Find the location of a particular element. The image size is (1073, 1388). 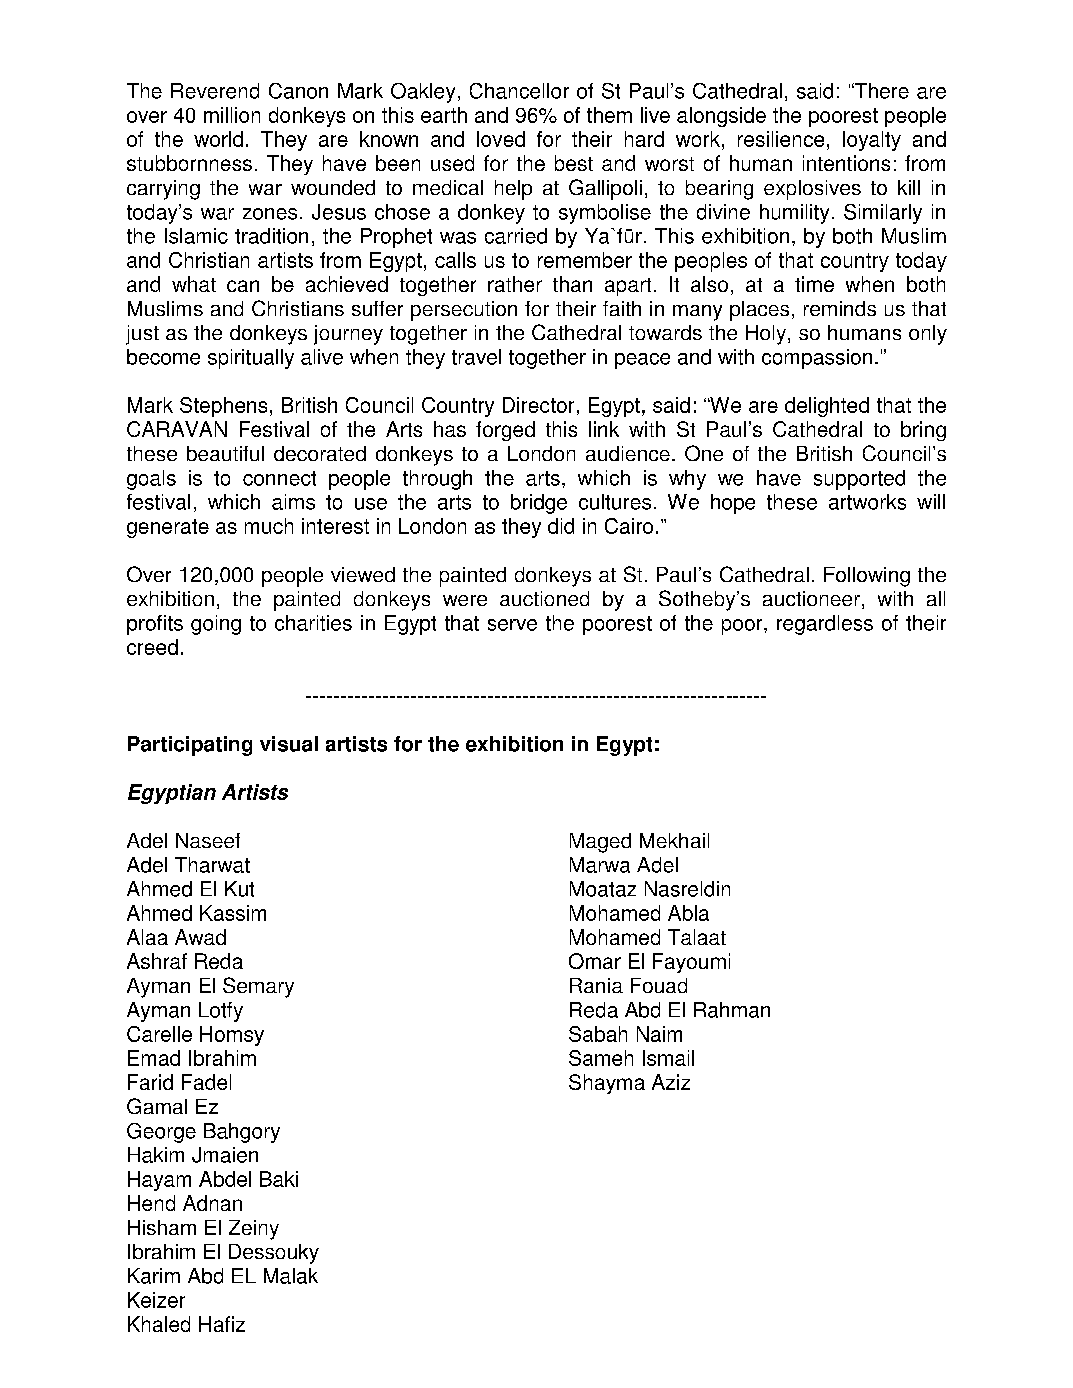

million is located at coordinates (232, 115).
